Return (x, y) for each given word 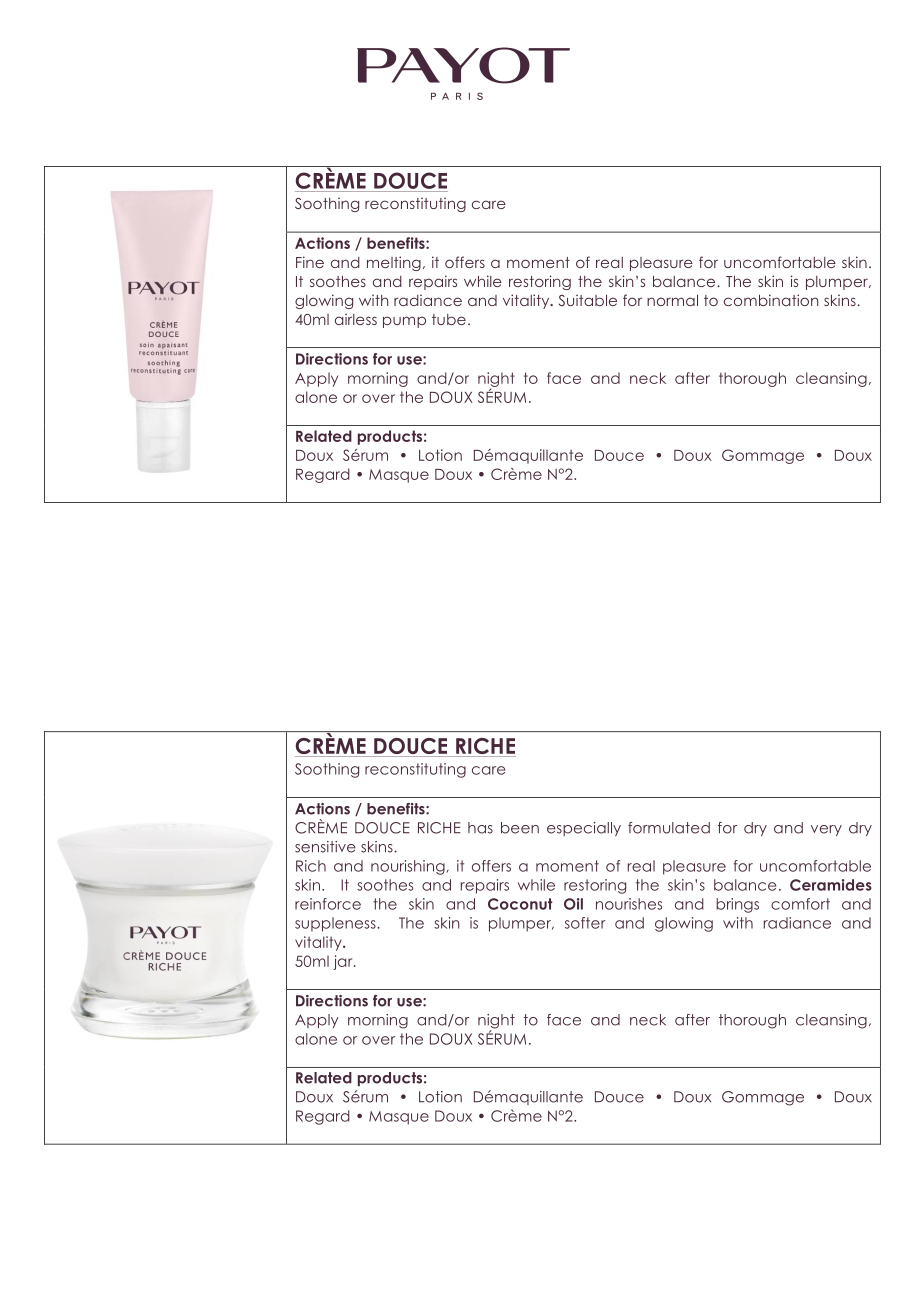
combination (771, 300)
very (826, 830)
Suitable (588, 300)
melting (394, 263)
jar (344, 962)
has (480, 828)
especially (584, 829)
